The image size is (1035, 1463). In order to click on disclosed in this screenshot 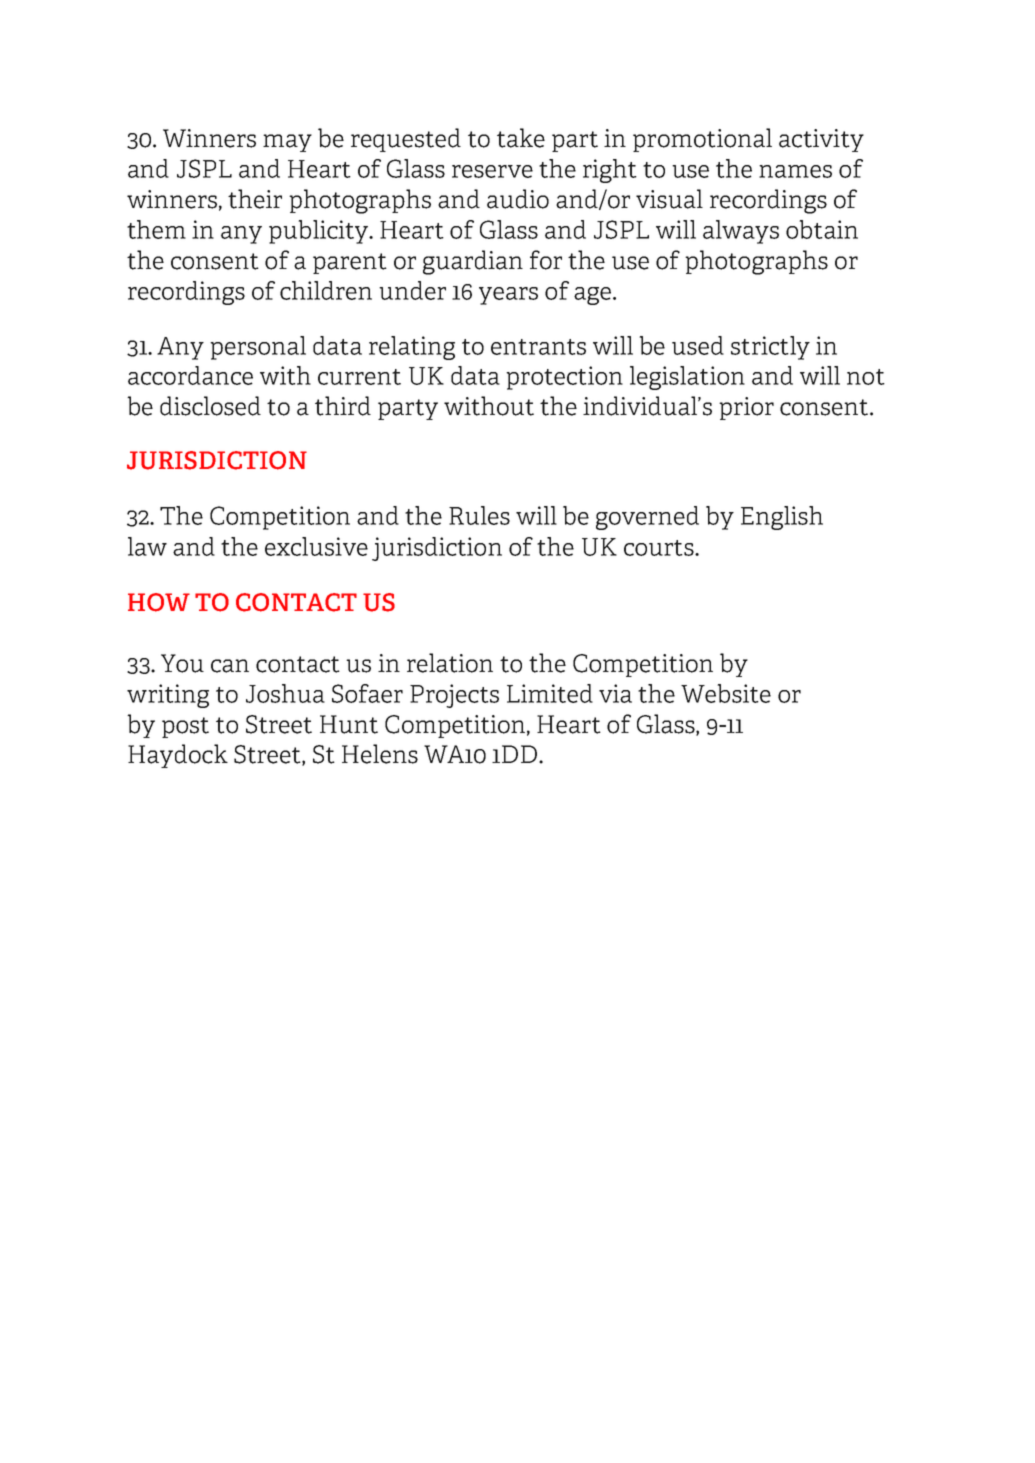, I will do `click(210, 406)`.
